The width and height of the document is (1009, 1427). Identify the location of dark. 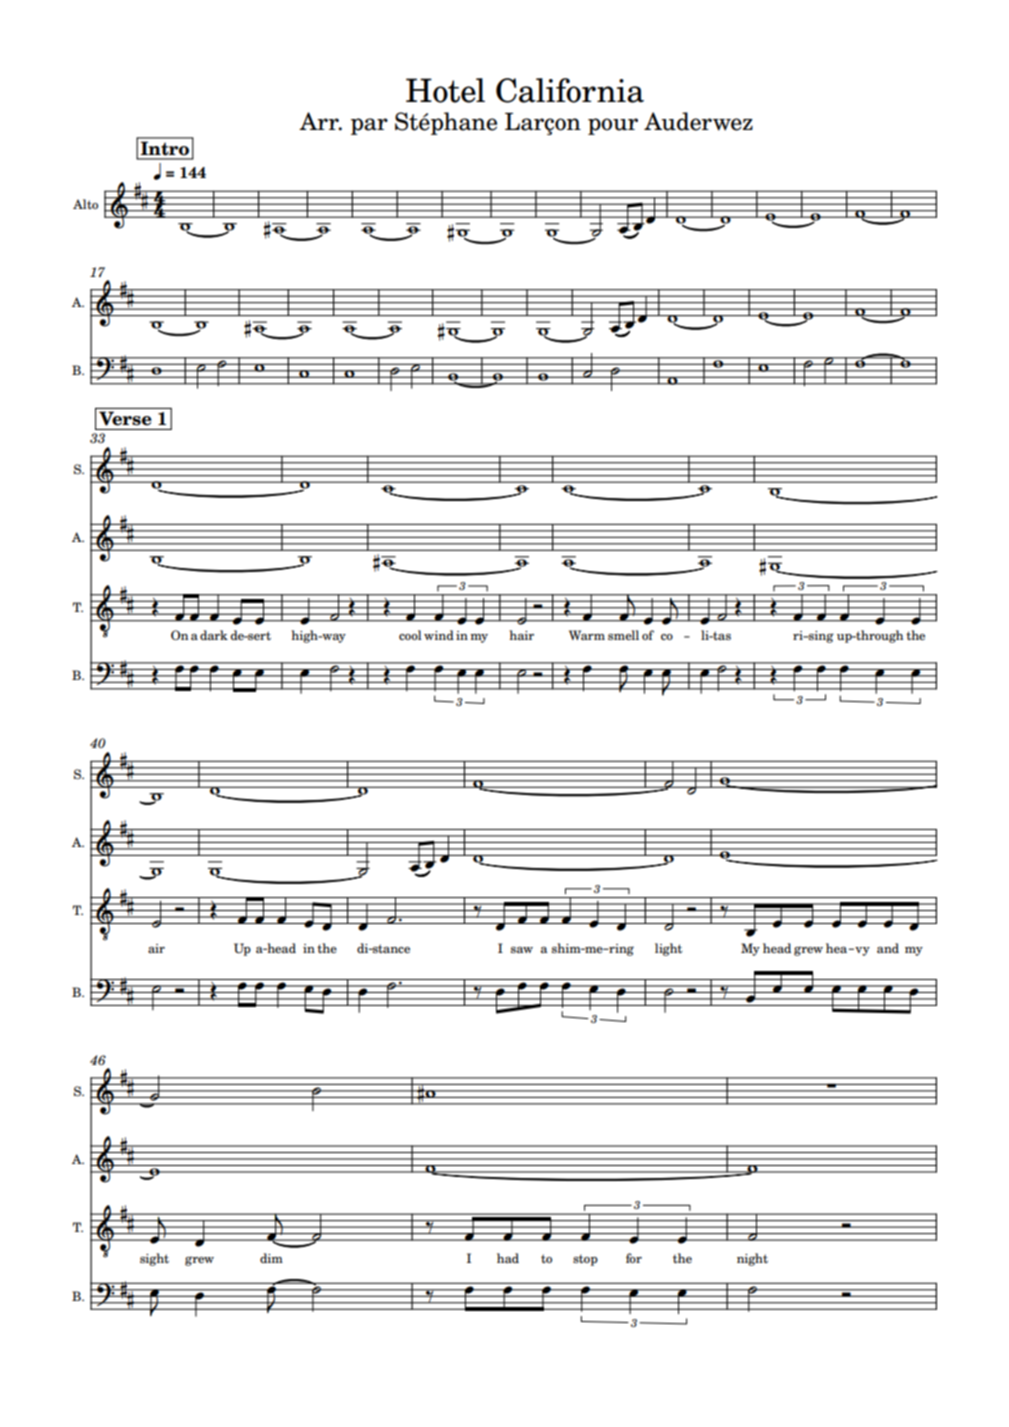
(214, 635).
